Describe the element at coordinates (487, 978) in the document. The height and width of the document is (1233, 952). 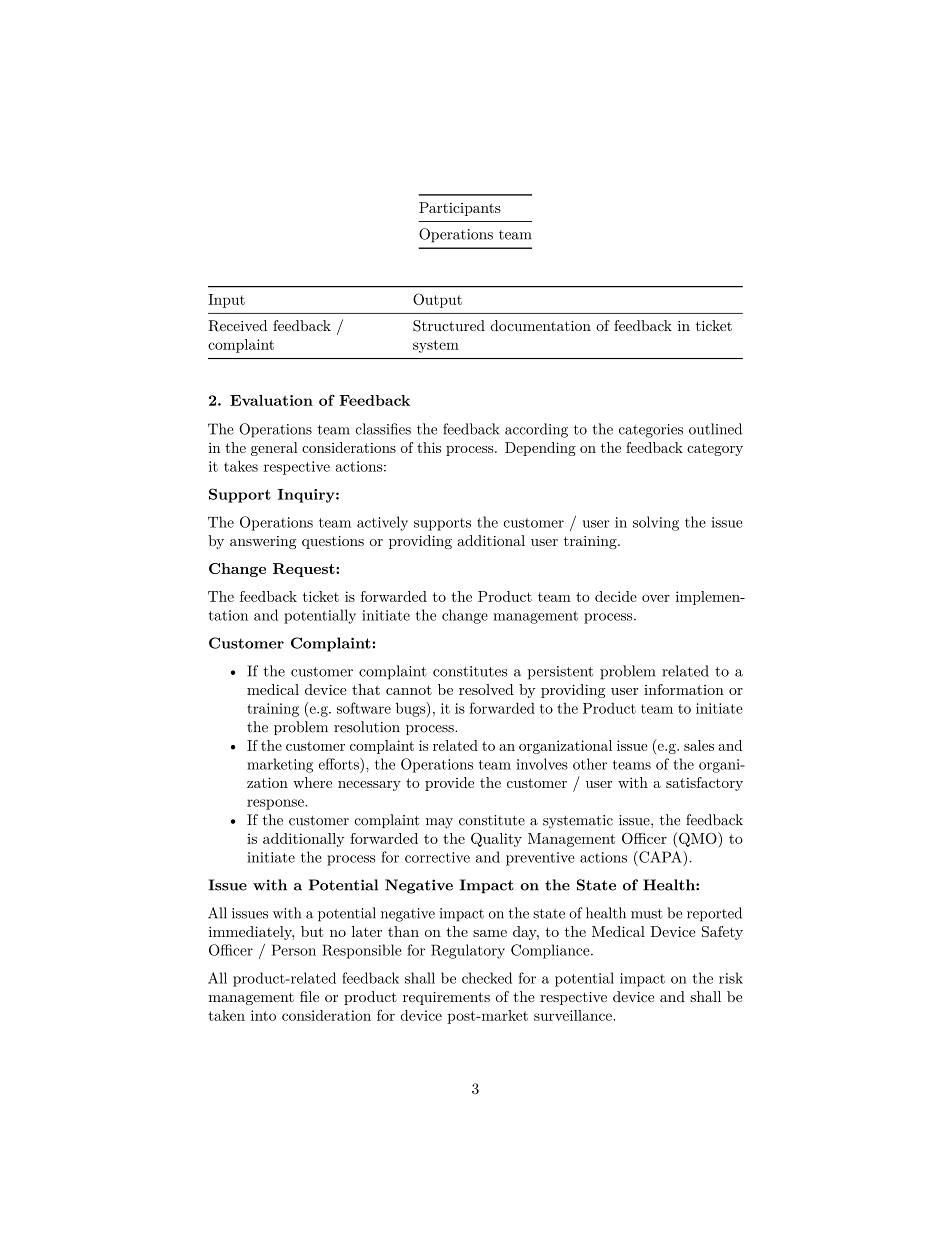
I see `checked` at that location.
